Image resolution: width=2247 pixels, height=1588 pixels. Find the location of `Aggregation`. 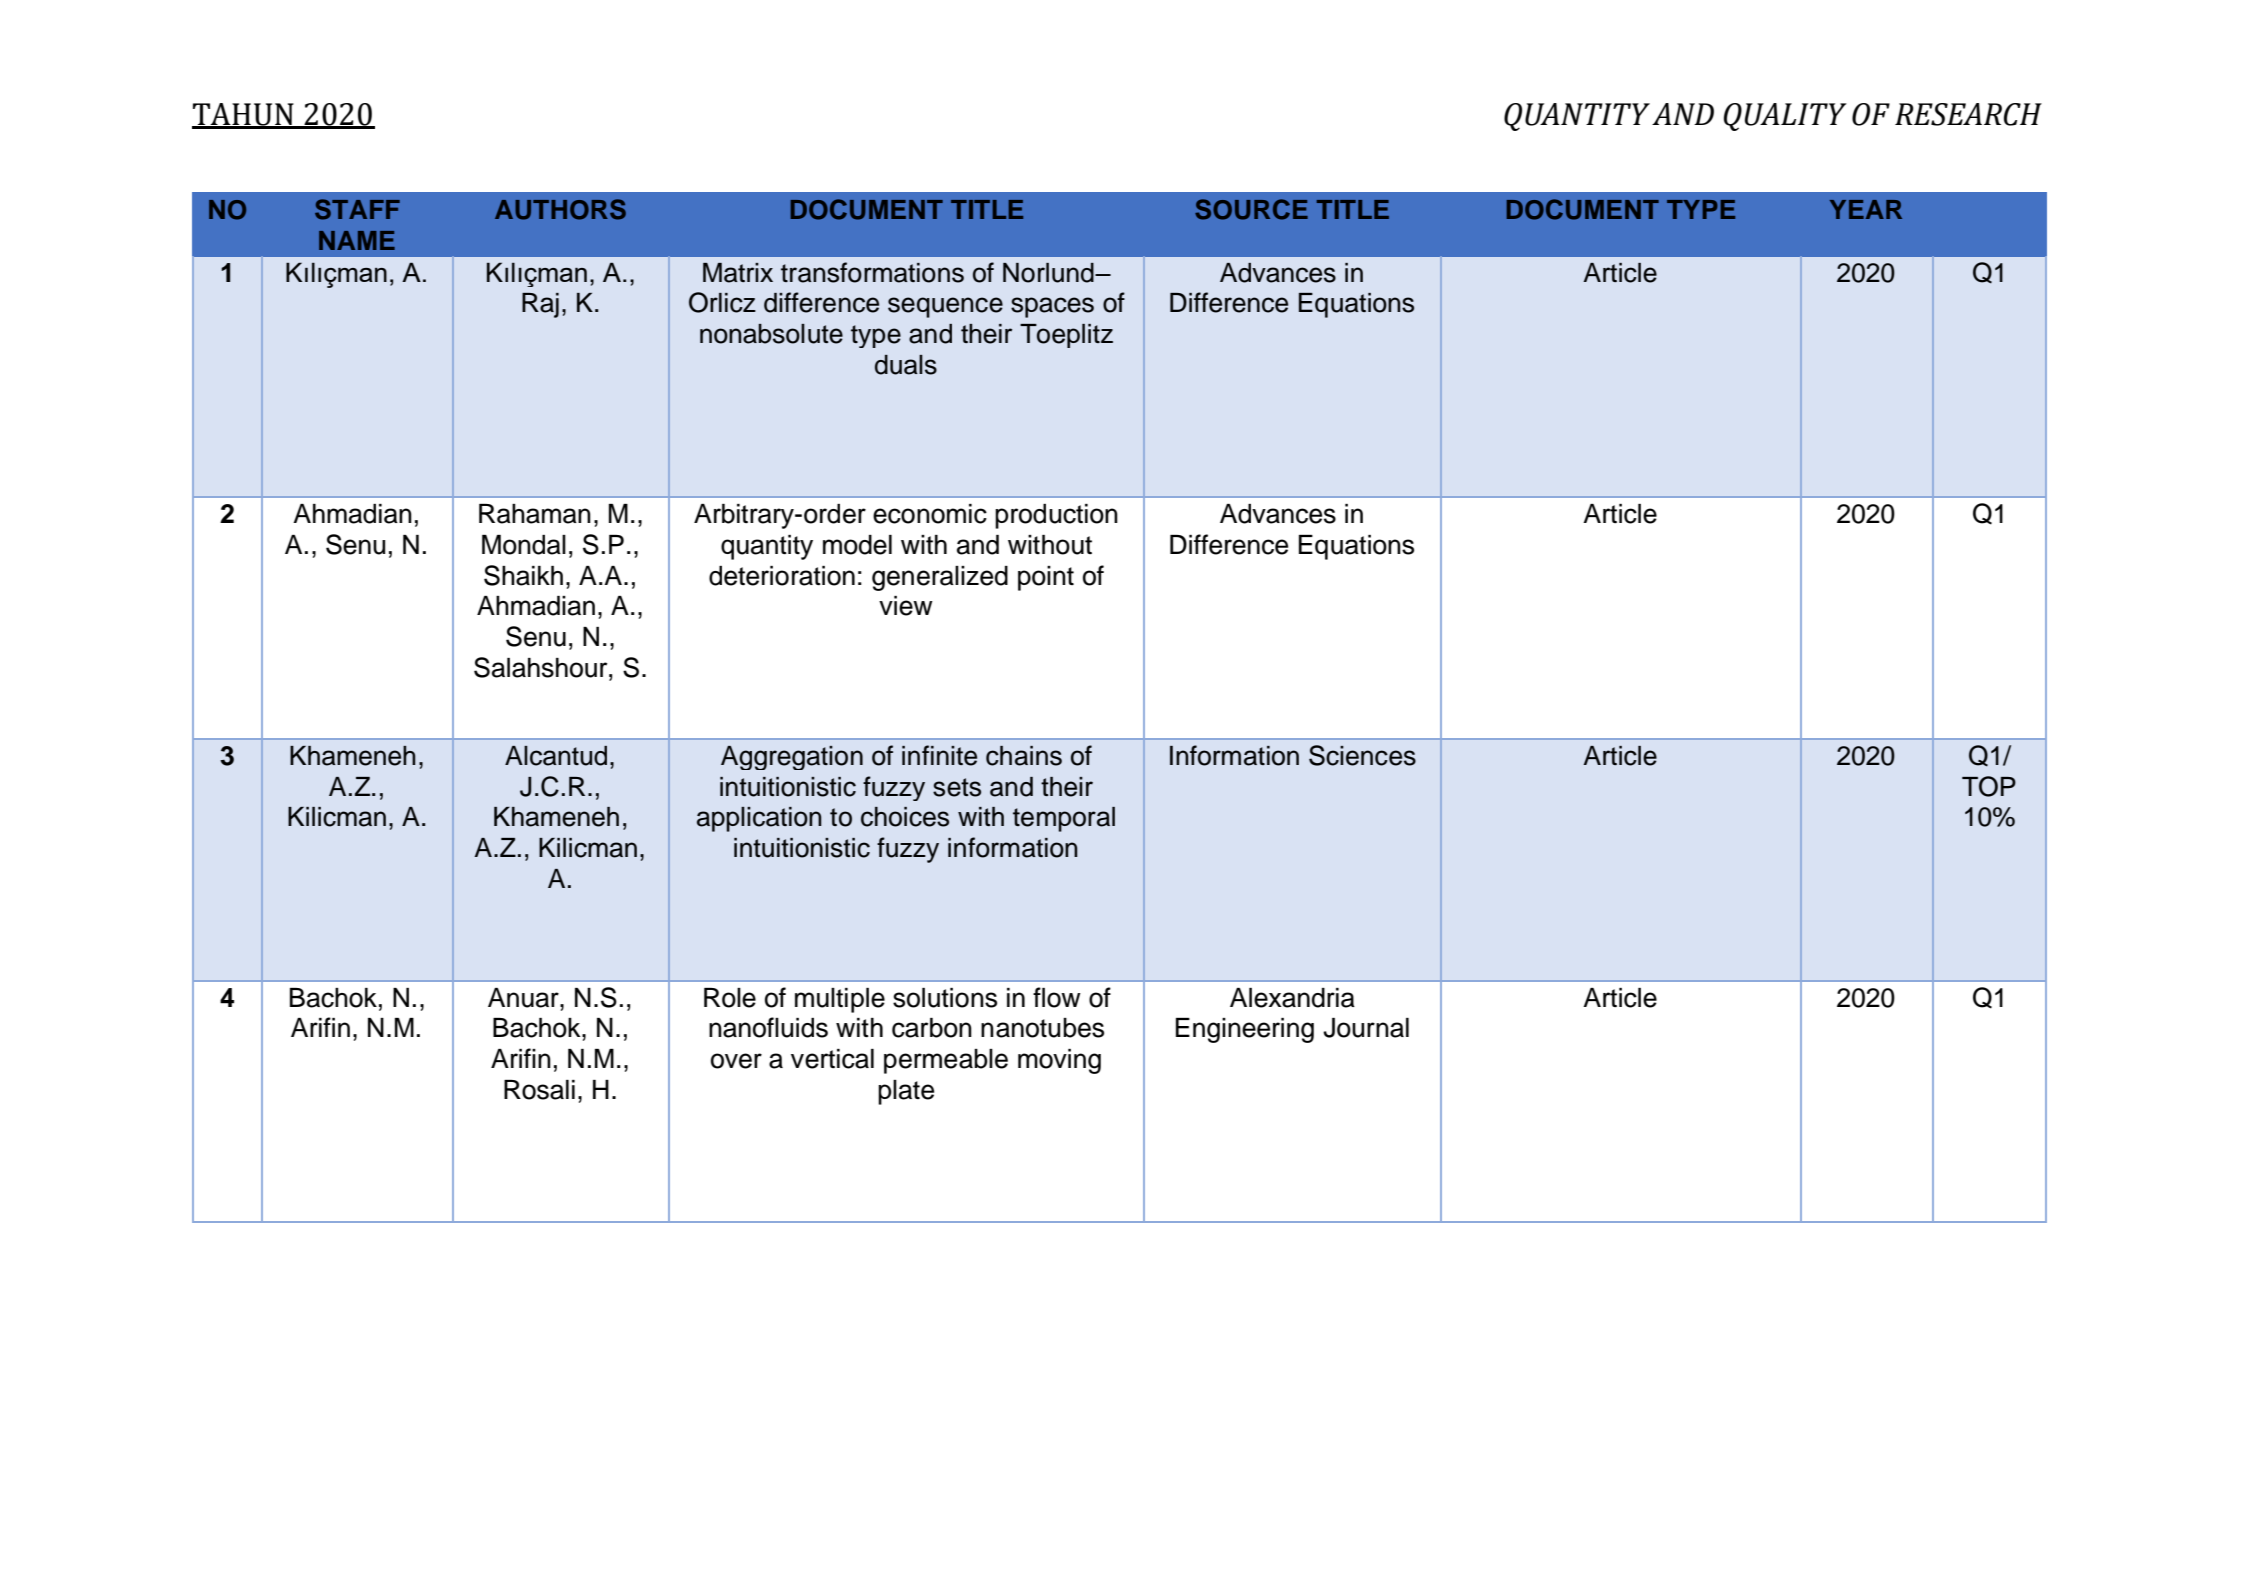

Aggregation is located at coordinates (792, 758).
